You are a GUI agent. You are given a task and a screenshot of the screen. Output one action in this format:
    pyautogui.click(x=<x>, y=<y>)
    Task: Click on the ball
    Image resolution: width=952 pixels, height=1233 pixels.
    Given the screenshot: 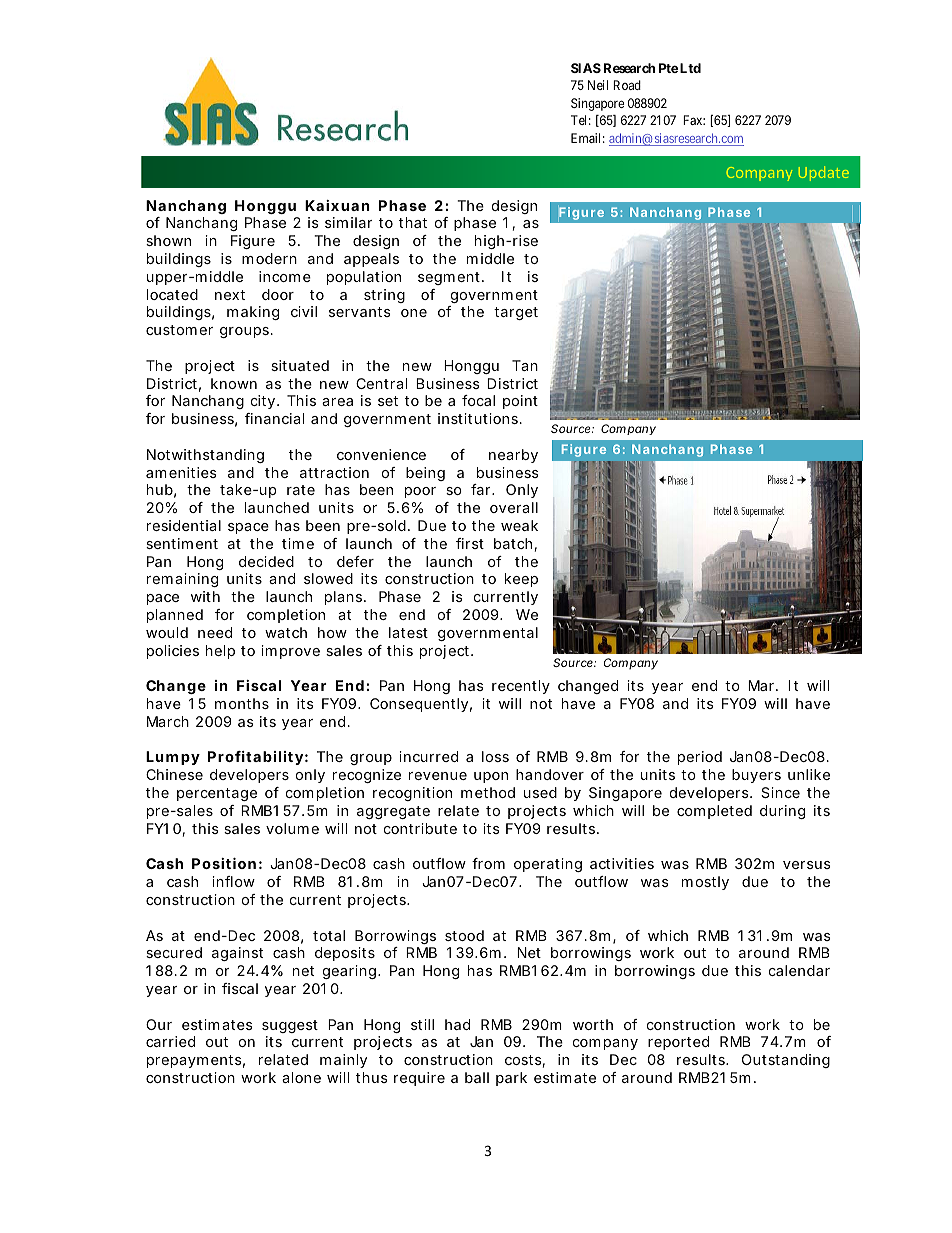 What is the action you would take?
    pyautogui.click(x=477, y=1077)
